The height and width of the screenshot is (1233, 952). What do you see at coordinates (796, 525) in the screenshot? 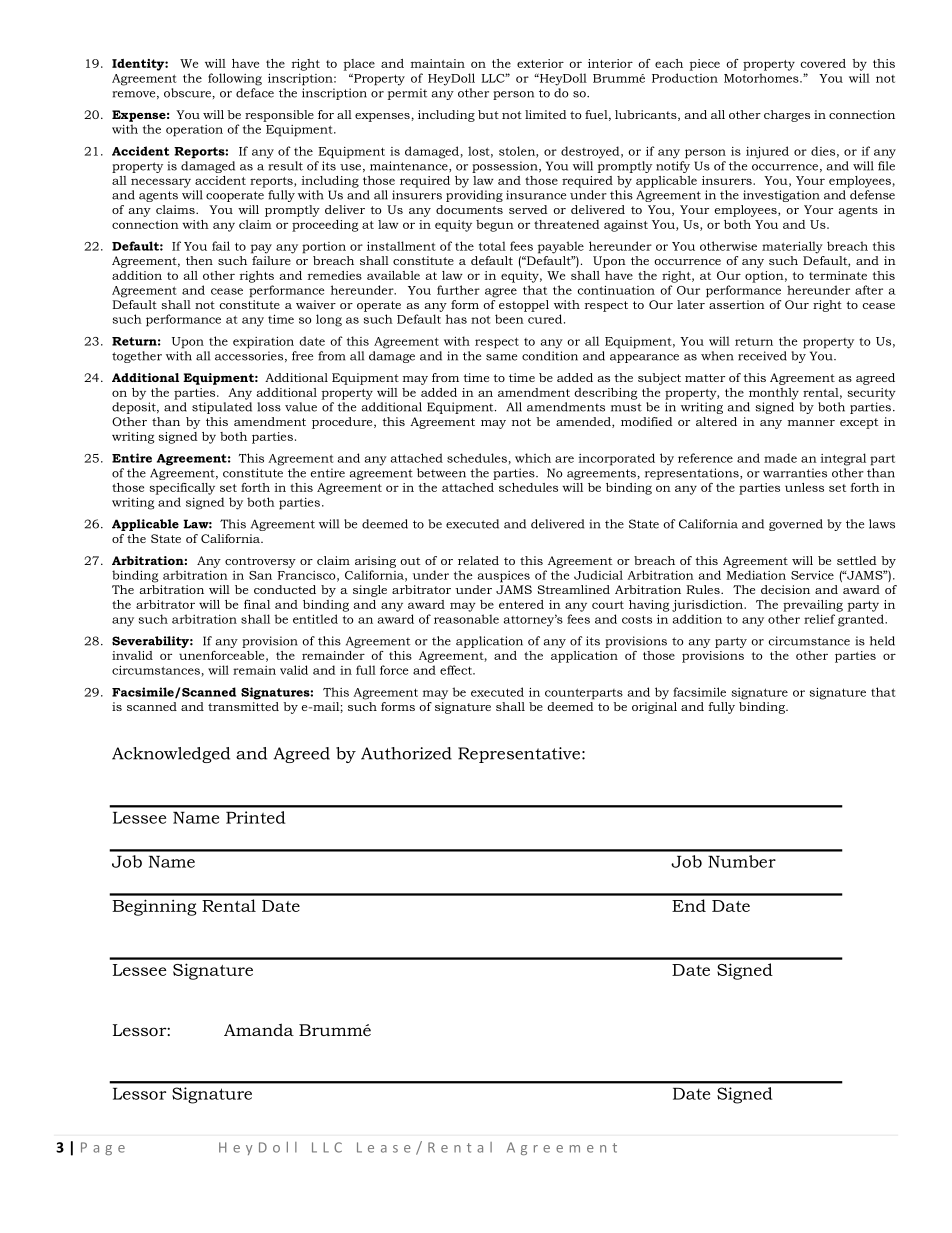
I see `governed` at bounding box center [796, 525].
